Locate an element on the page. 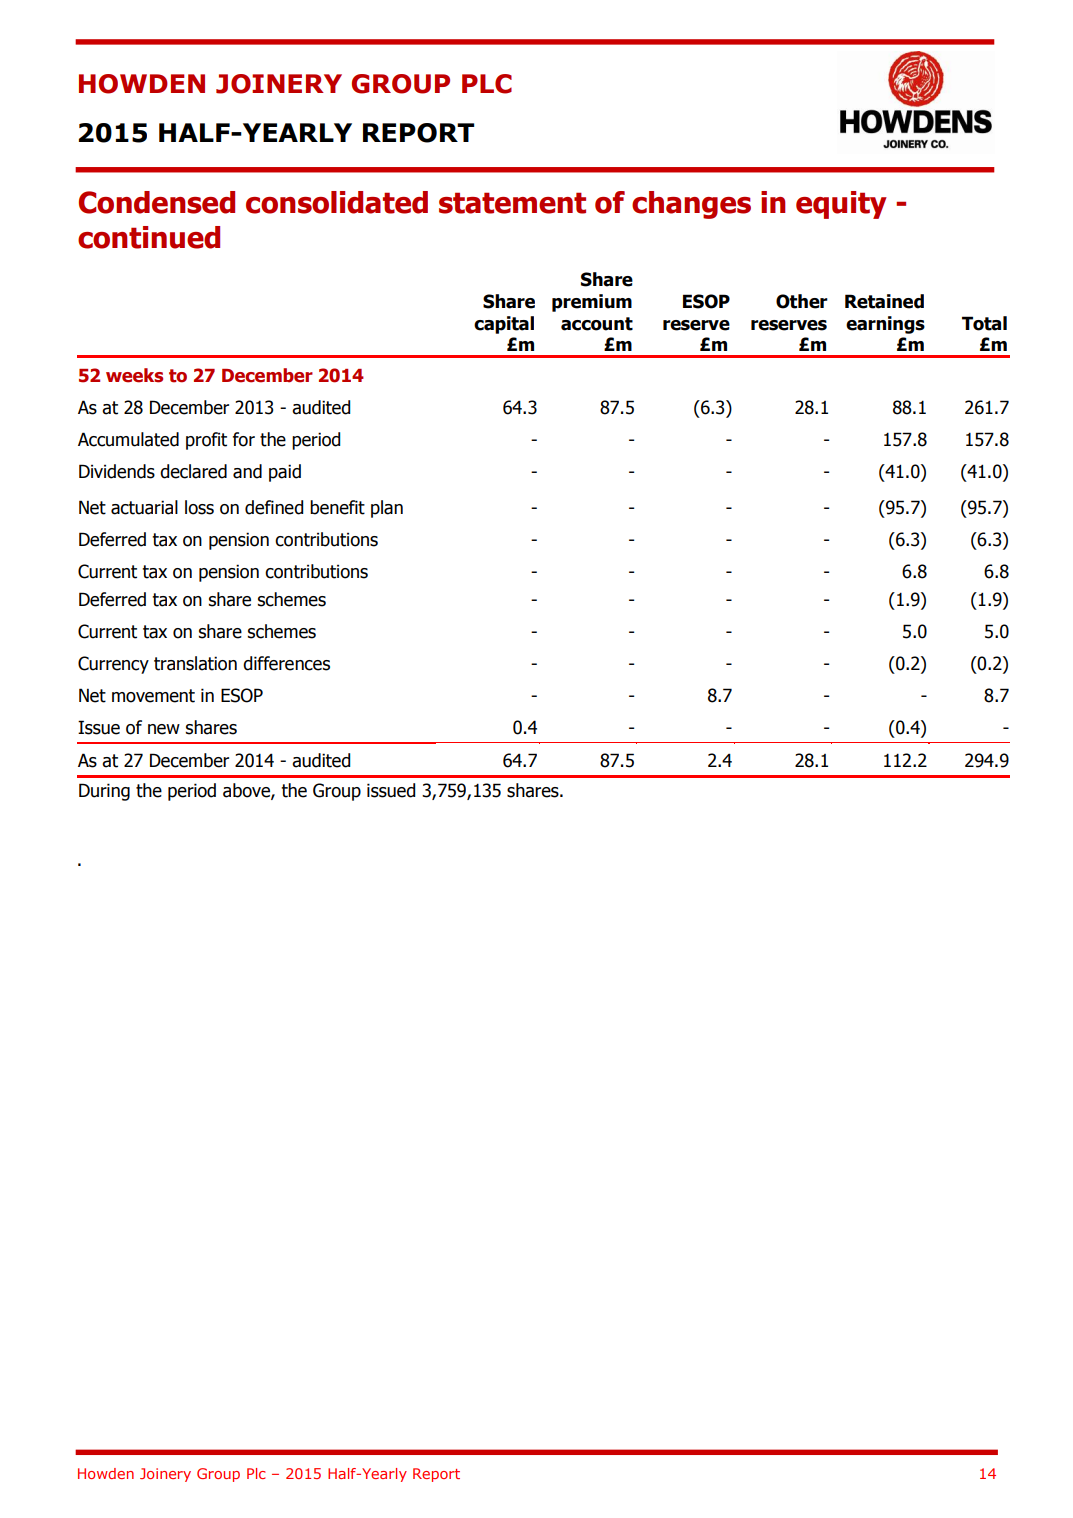  Total is located at coordinates (984, 323).
